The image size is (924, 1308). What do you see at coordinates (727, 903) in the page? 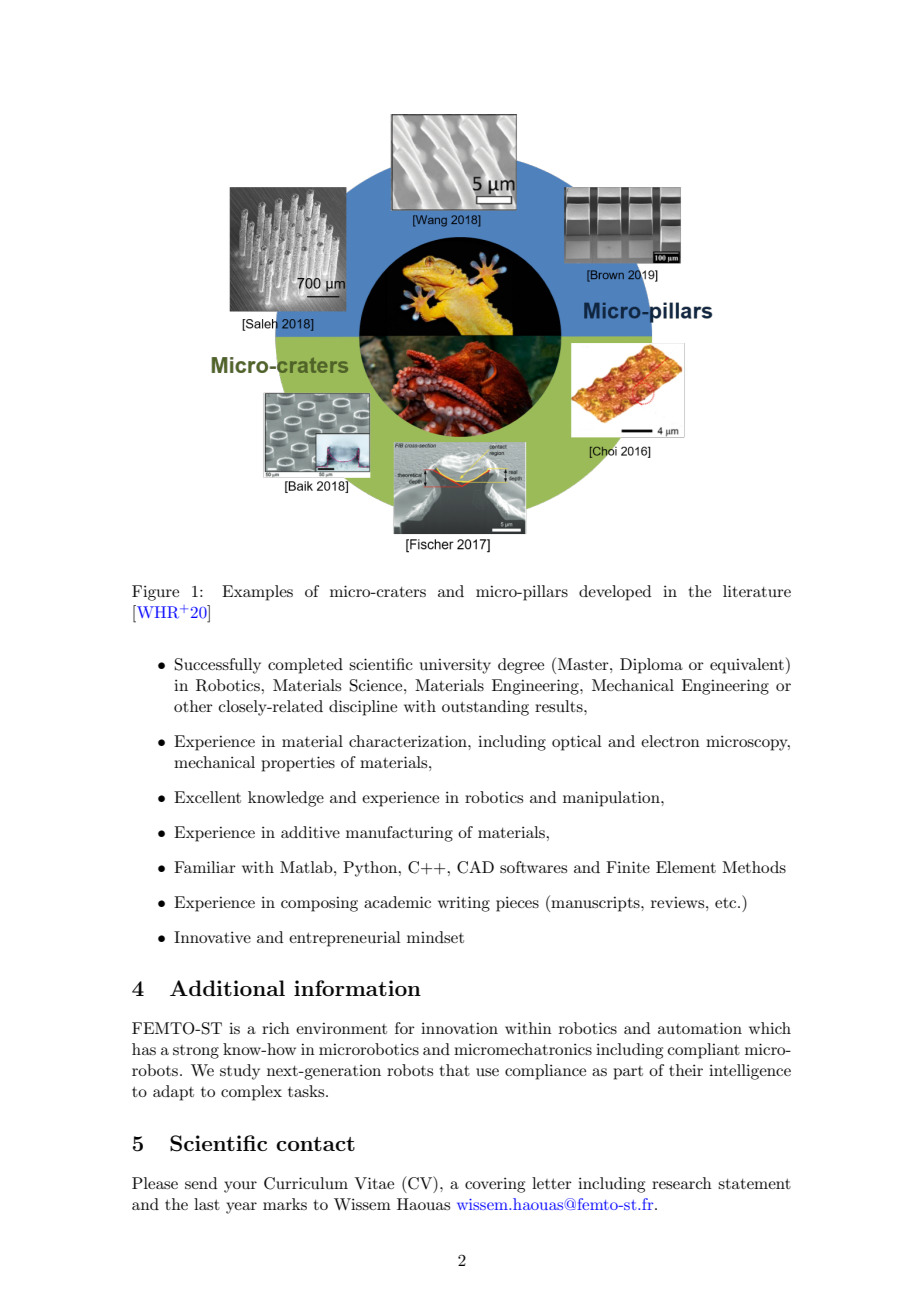
I see `etc` at bounding box center [727, 903].
